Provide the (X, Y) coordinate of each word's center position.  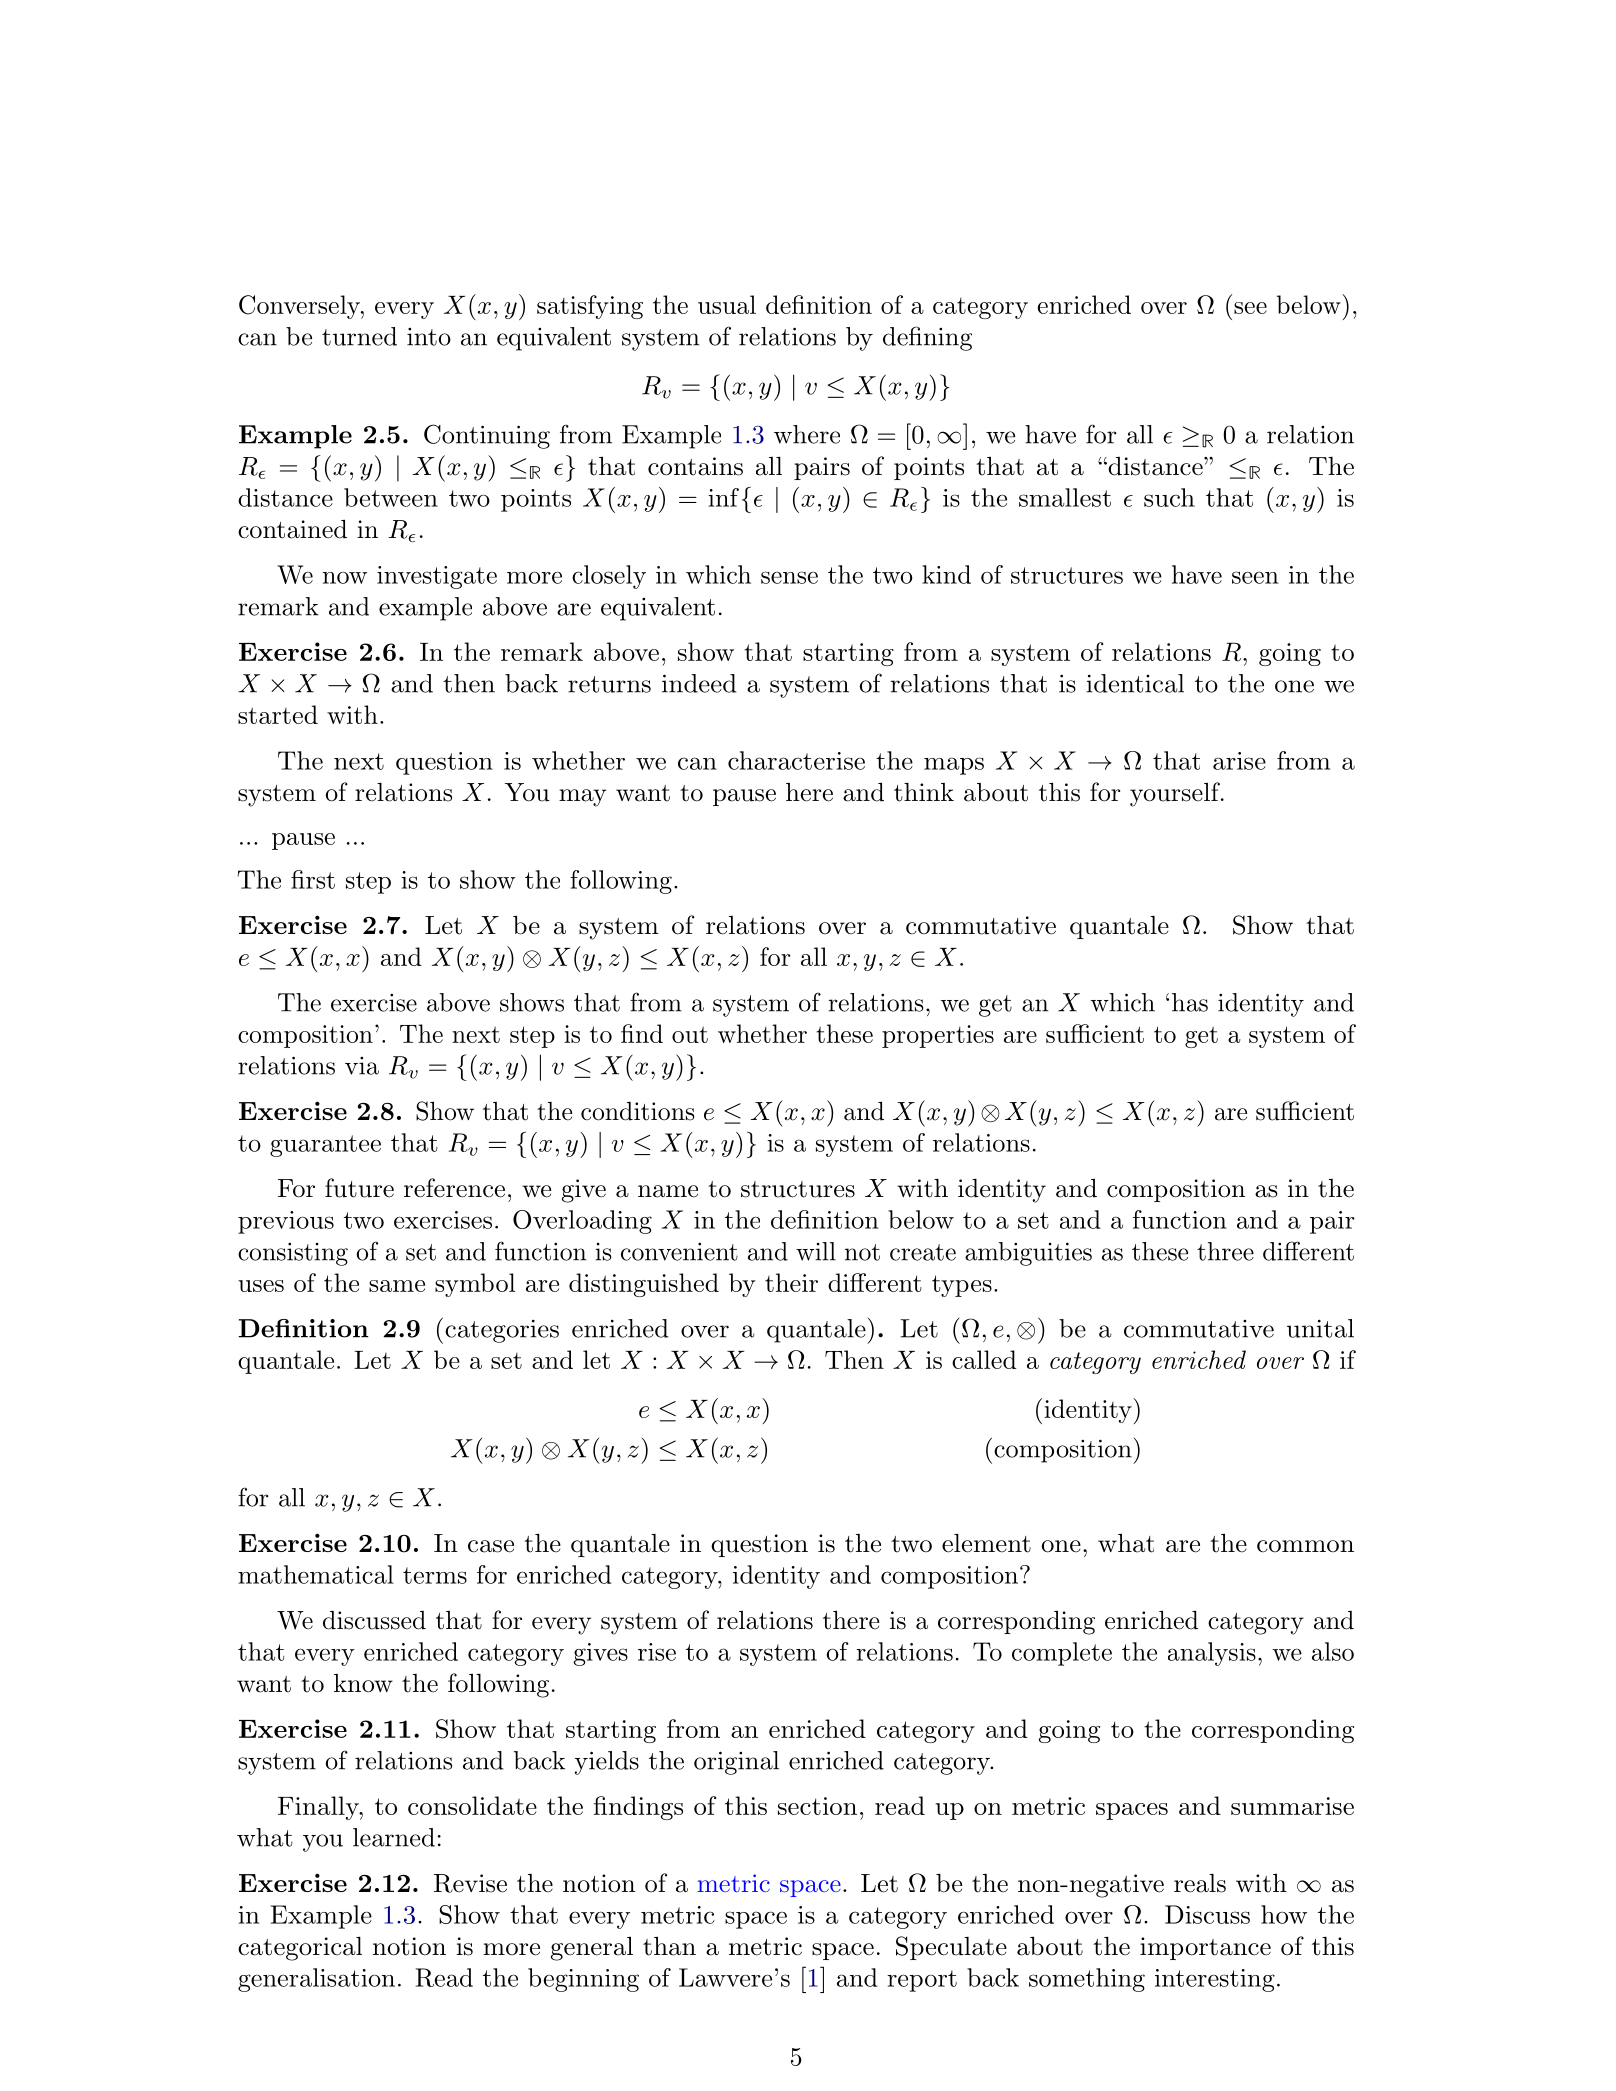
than (669, 1946)
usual (727, 304)
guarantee (325, 1146)
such (1169, 497)
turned (359, 336)
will (816, 1251)
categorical (300, 1949)
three (1225, 1251)
